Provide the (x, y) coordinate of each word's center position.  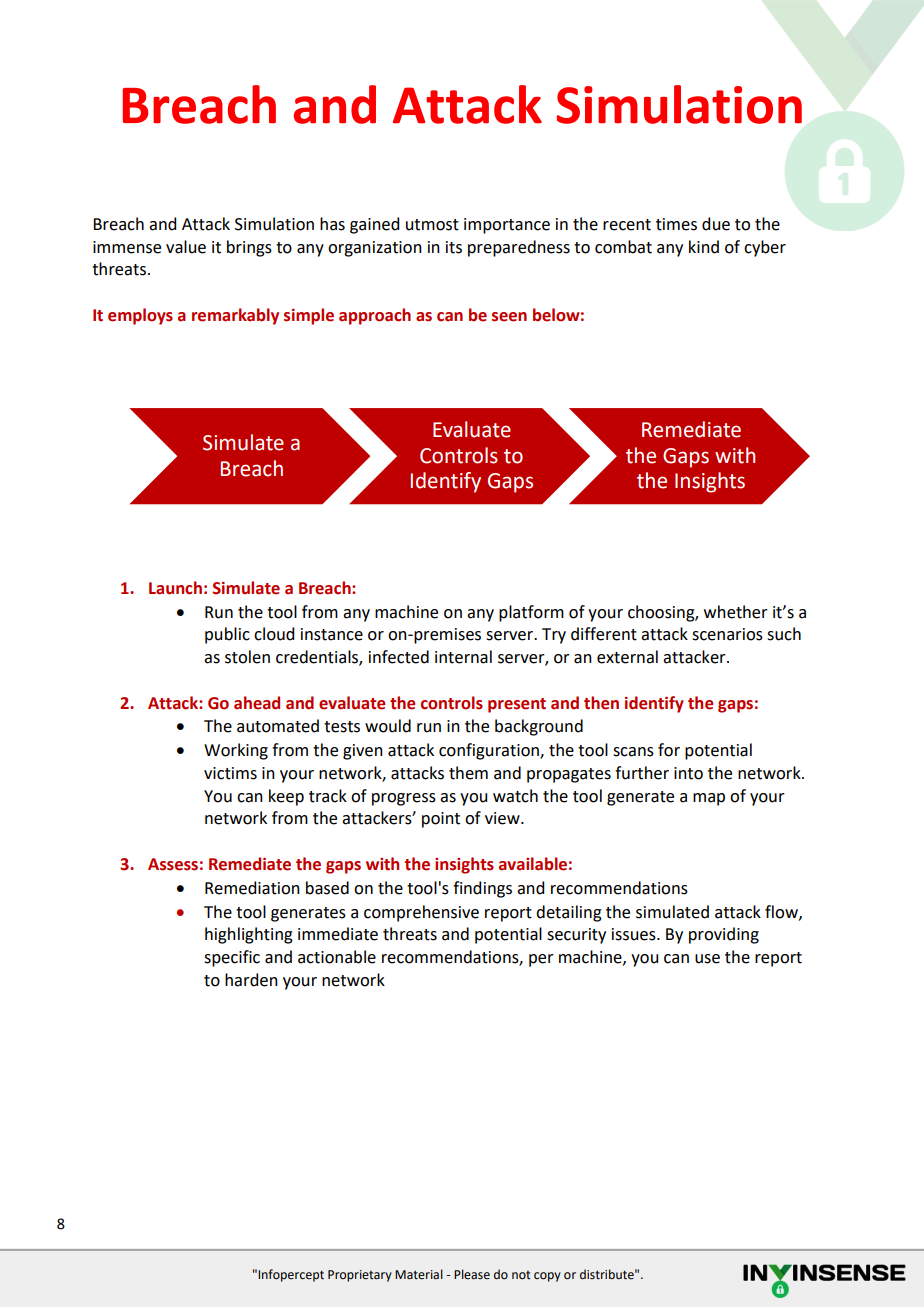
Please (472, 1274)
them (468, 773)
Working (236, 751)
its (454, 247)
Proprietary (360, 1276)
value (186, 247)
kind (704, 247)
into (688, 773)
